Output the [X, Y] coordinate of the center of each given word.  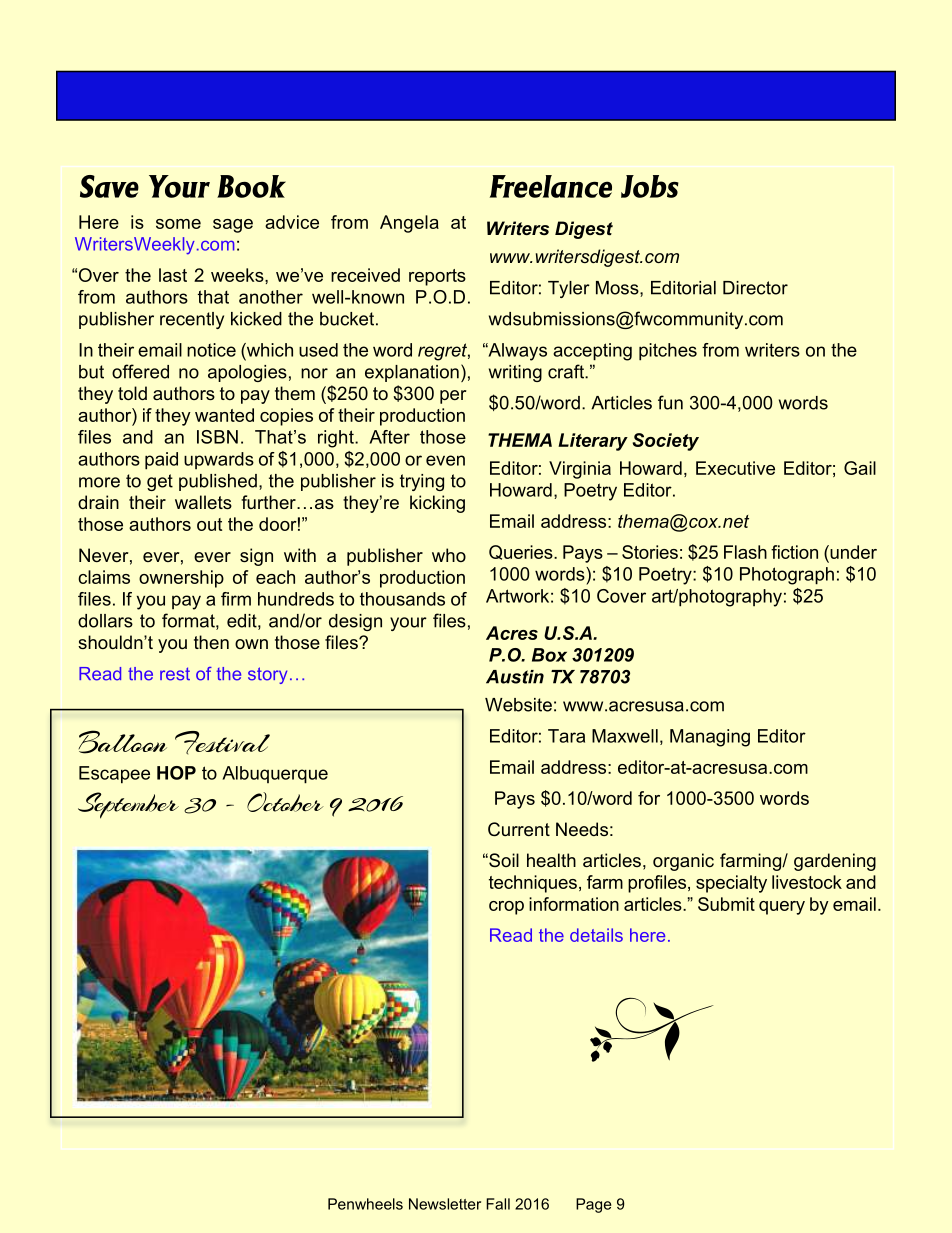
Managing [710, 738]
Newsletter [445, 1204]
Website [518, 705]
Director [755, 288]
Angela [409, 224]
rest [175, 674]
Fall [498, 1204]
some [178, 224]
